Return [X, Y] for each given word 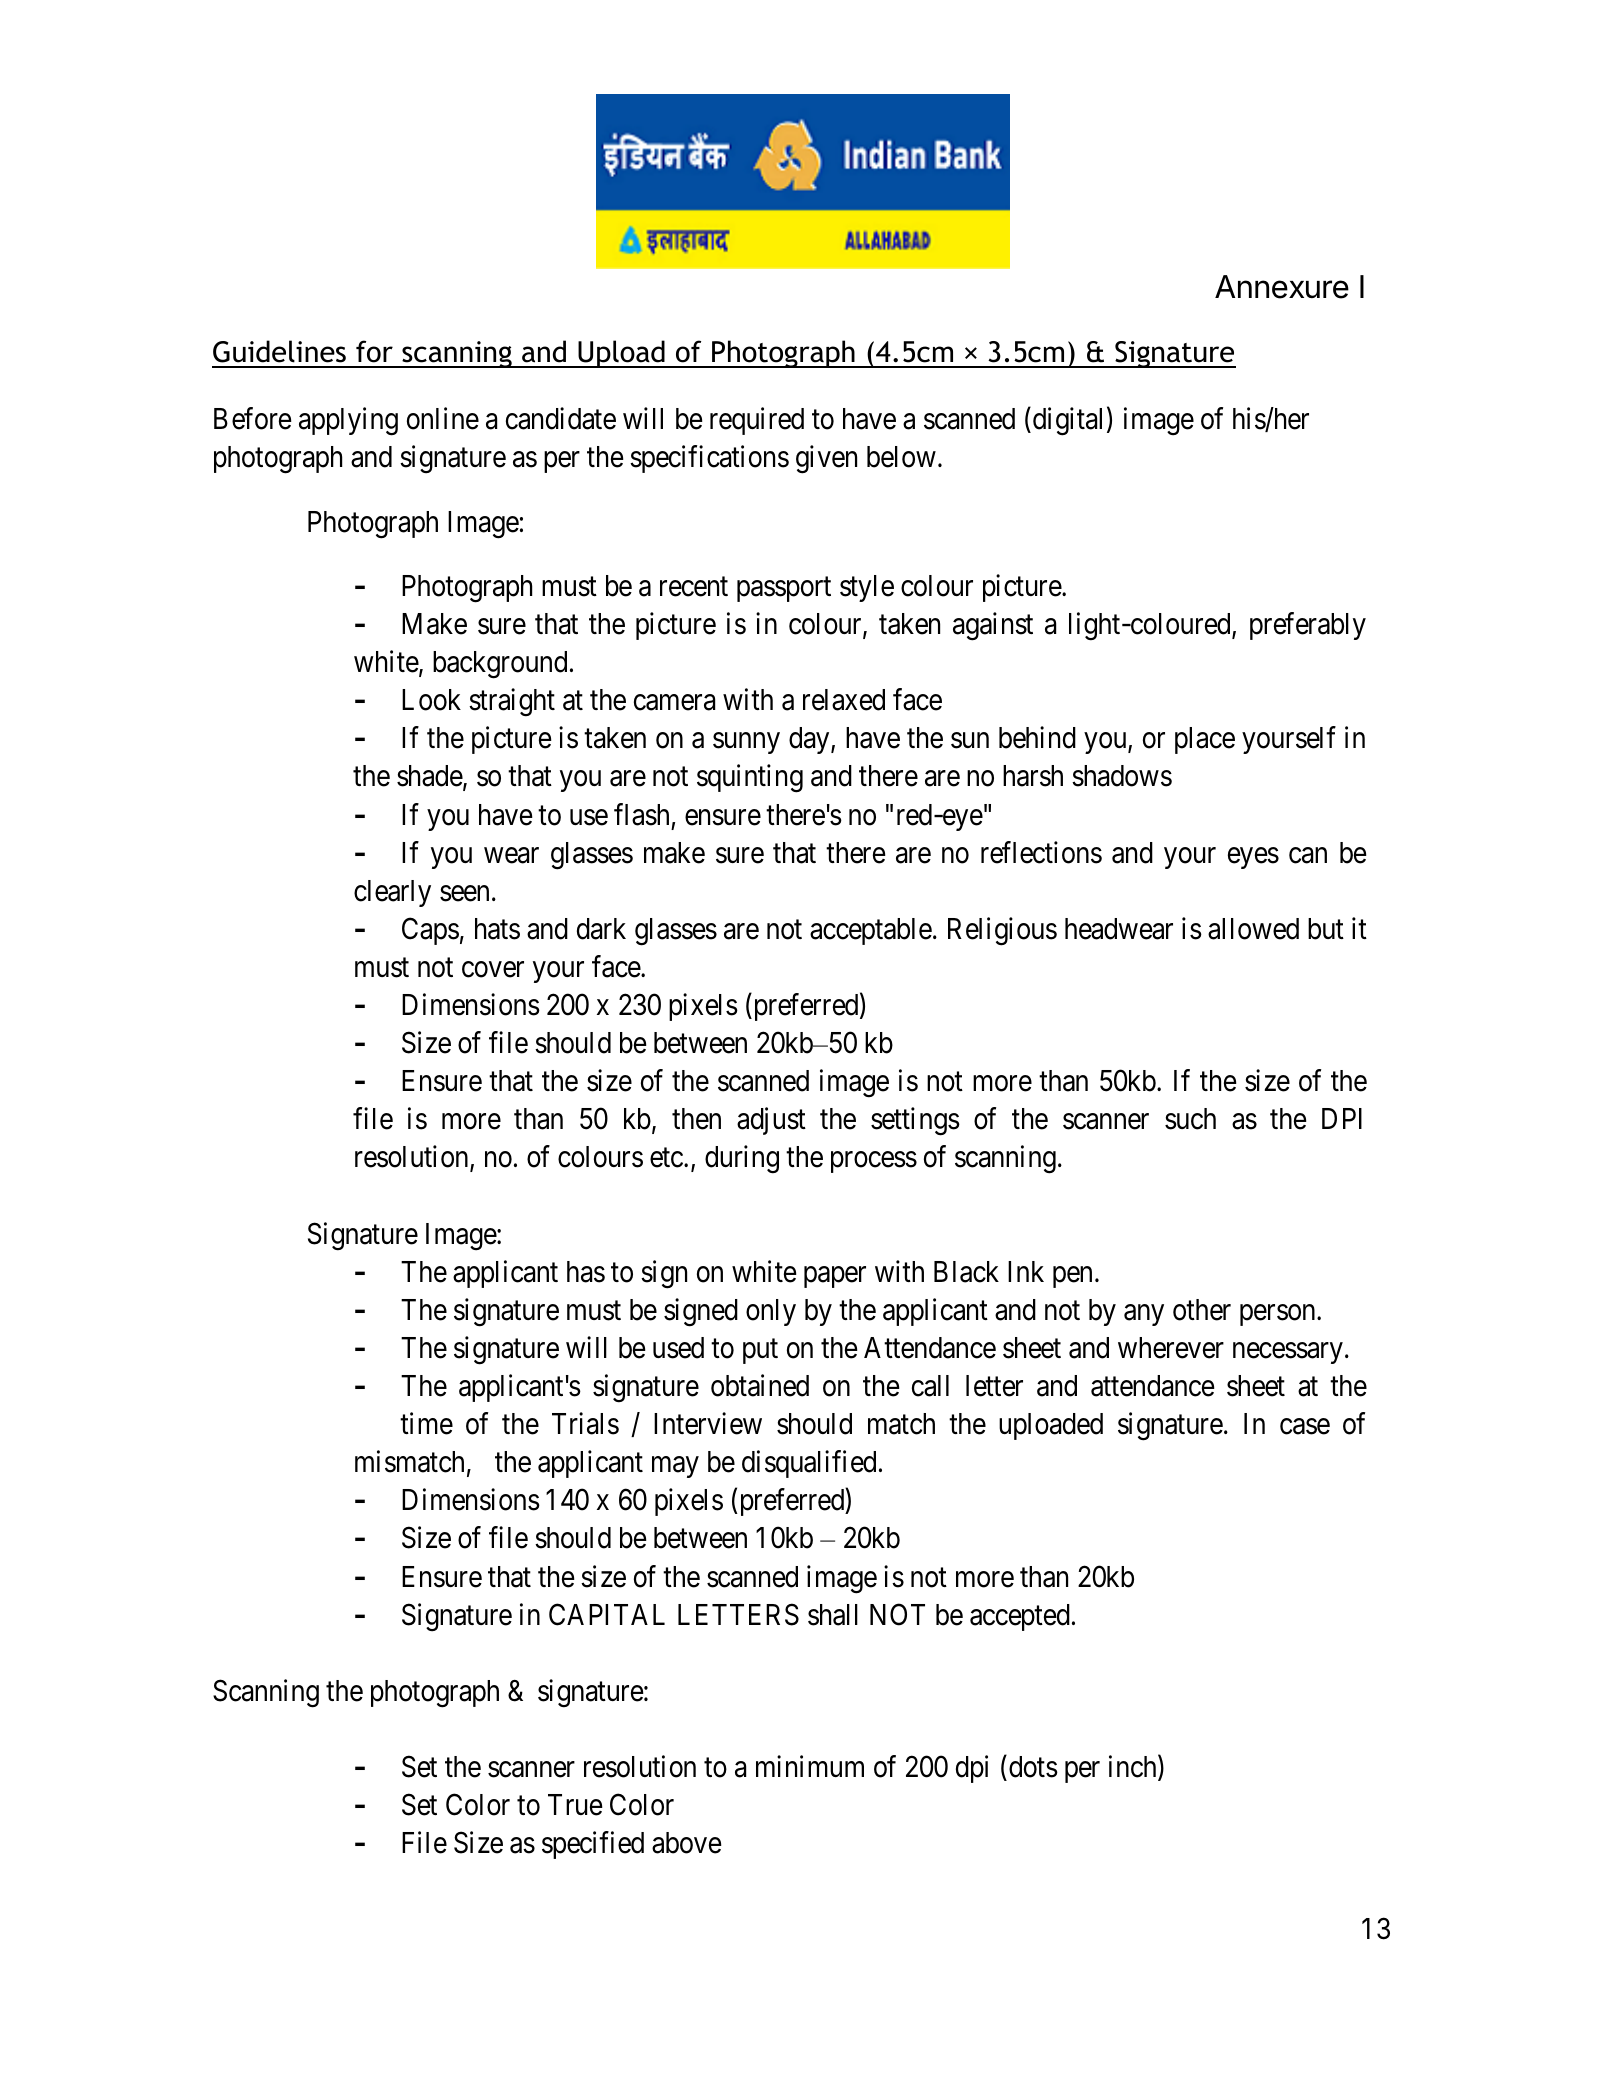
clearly [392, 893]
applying [348, 422]
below [901, 457]
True [575, 1805]
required [757, 421]
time [426, 1423]
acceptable [871, 931]
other [1202, 1310]
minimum [810, 1766]
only [771, 1312]
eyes [1253, 858]
